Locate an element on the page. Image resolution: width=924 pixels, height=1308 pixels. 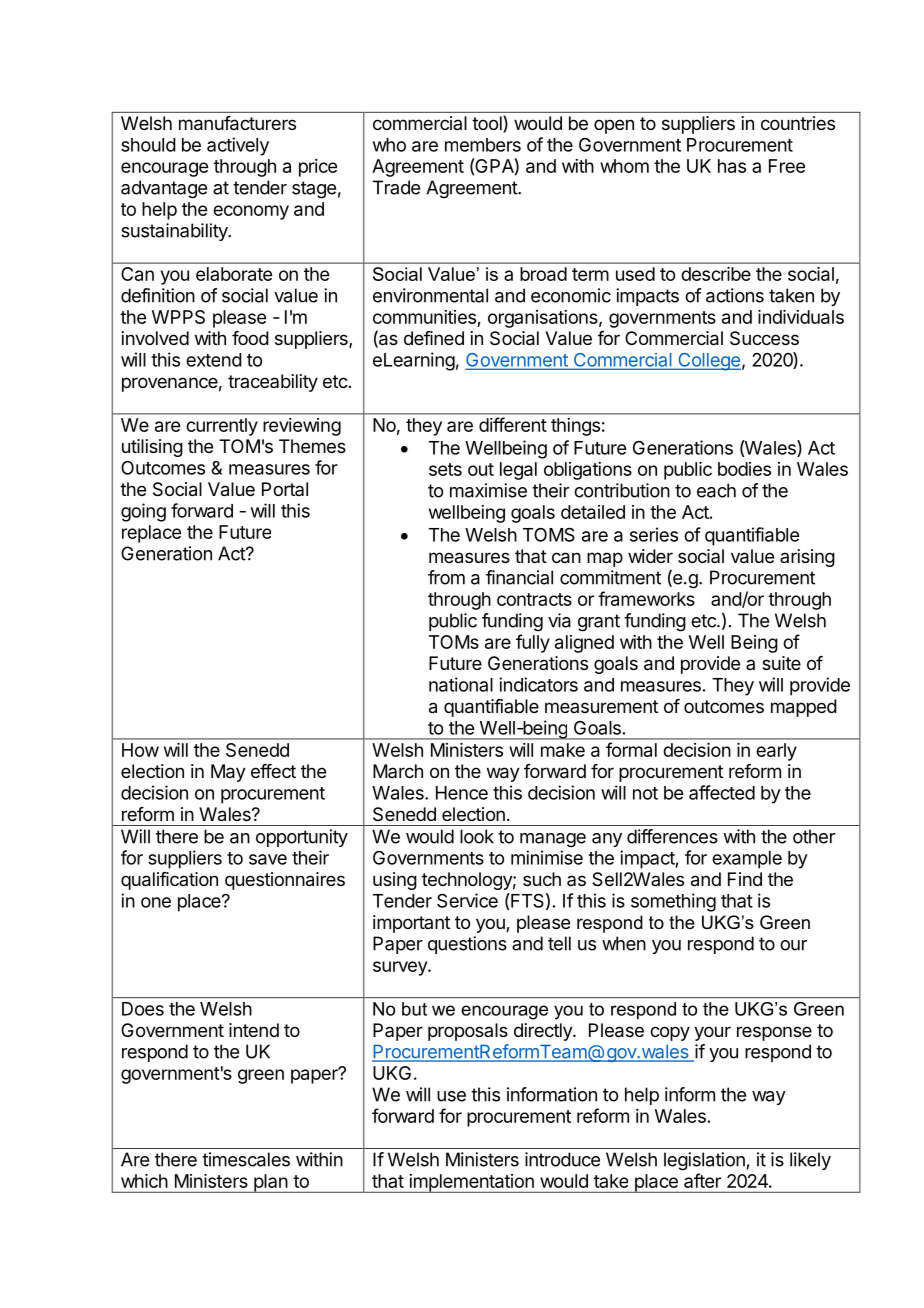
national is located at coordinates (461, 684).
